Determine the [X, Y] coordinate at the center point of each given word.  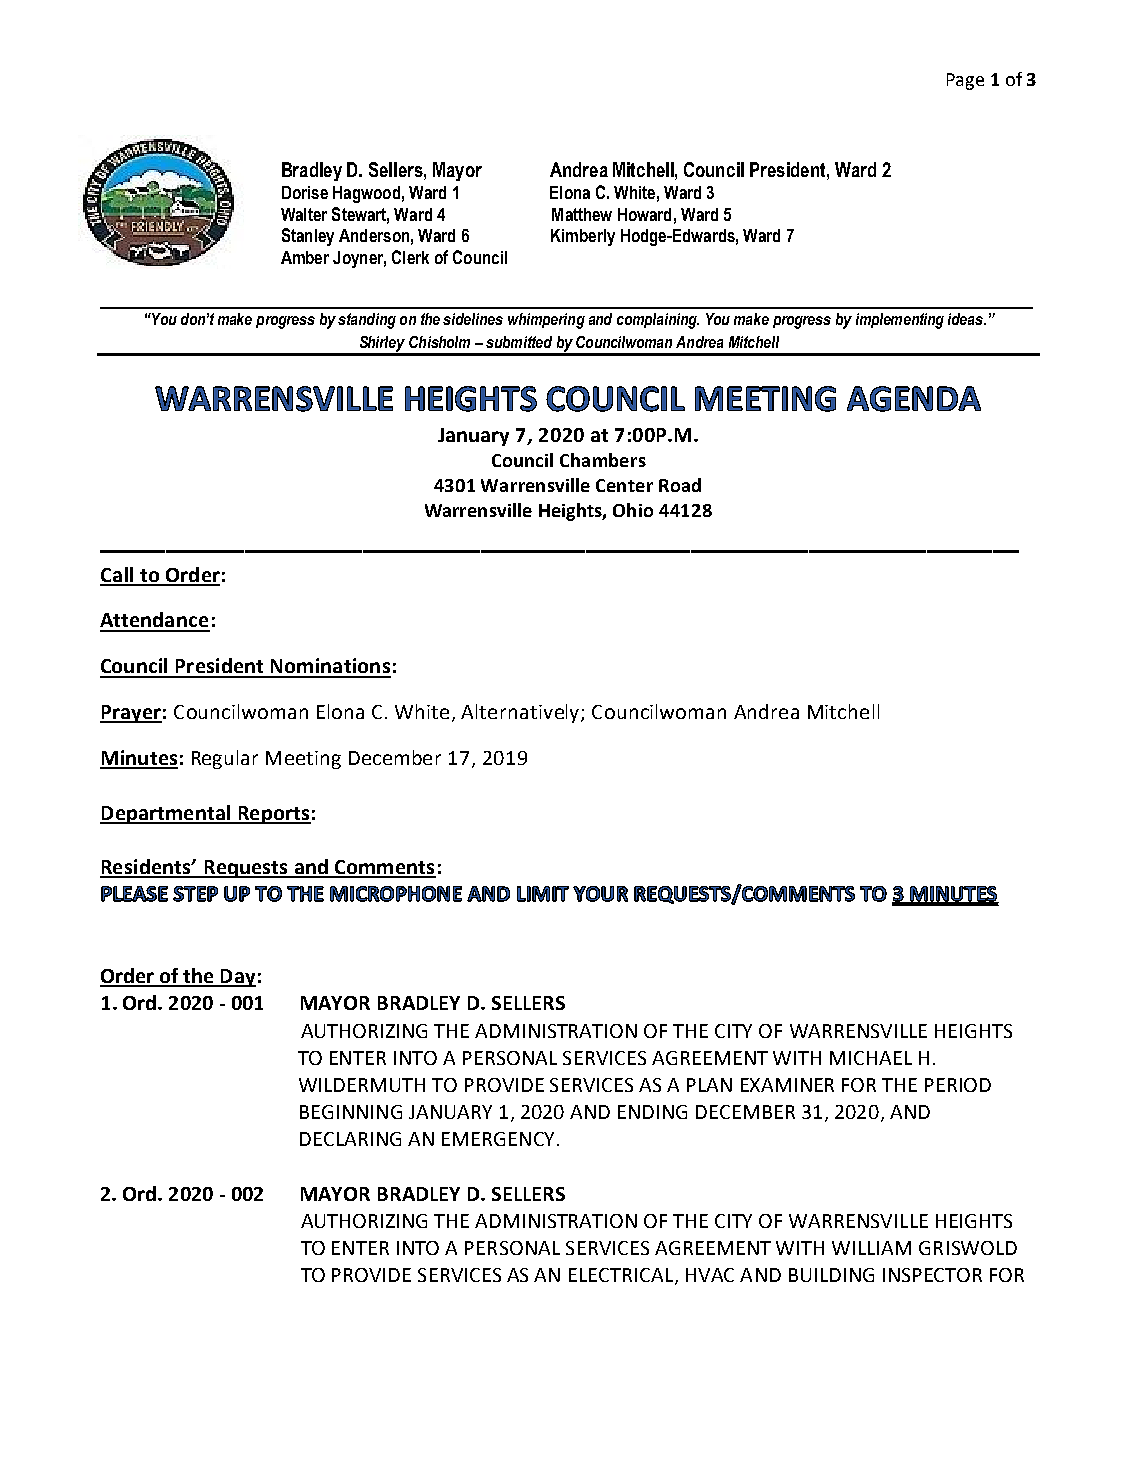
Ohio [633, 510]
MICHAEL [871, 1058]
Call [117, 576]
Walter [304, 214]
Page [965, 81]
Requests [246, 869]
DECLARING [350, 1139]
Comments [384, 868]
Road [680, 485]
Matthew [582, 214]
